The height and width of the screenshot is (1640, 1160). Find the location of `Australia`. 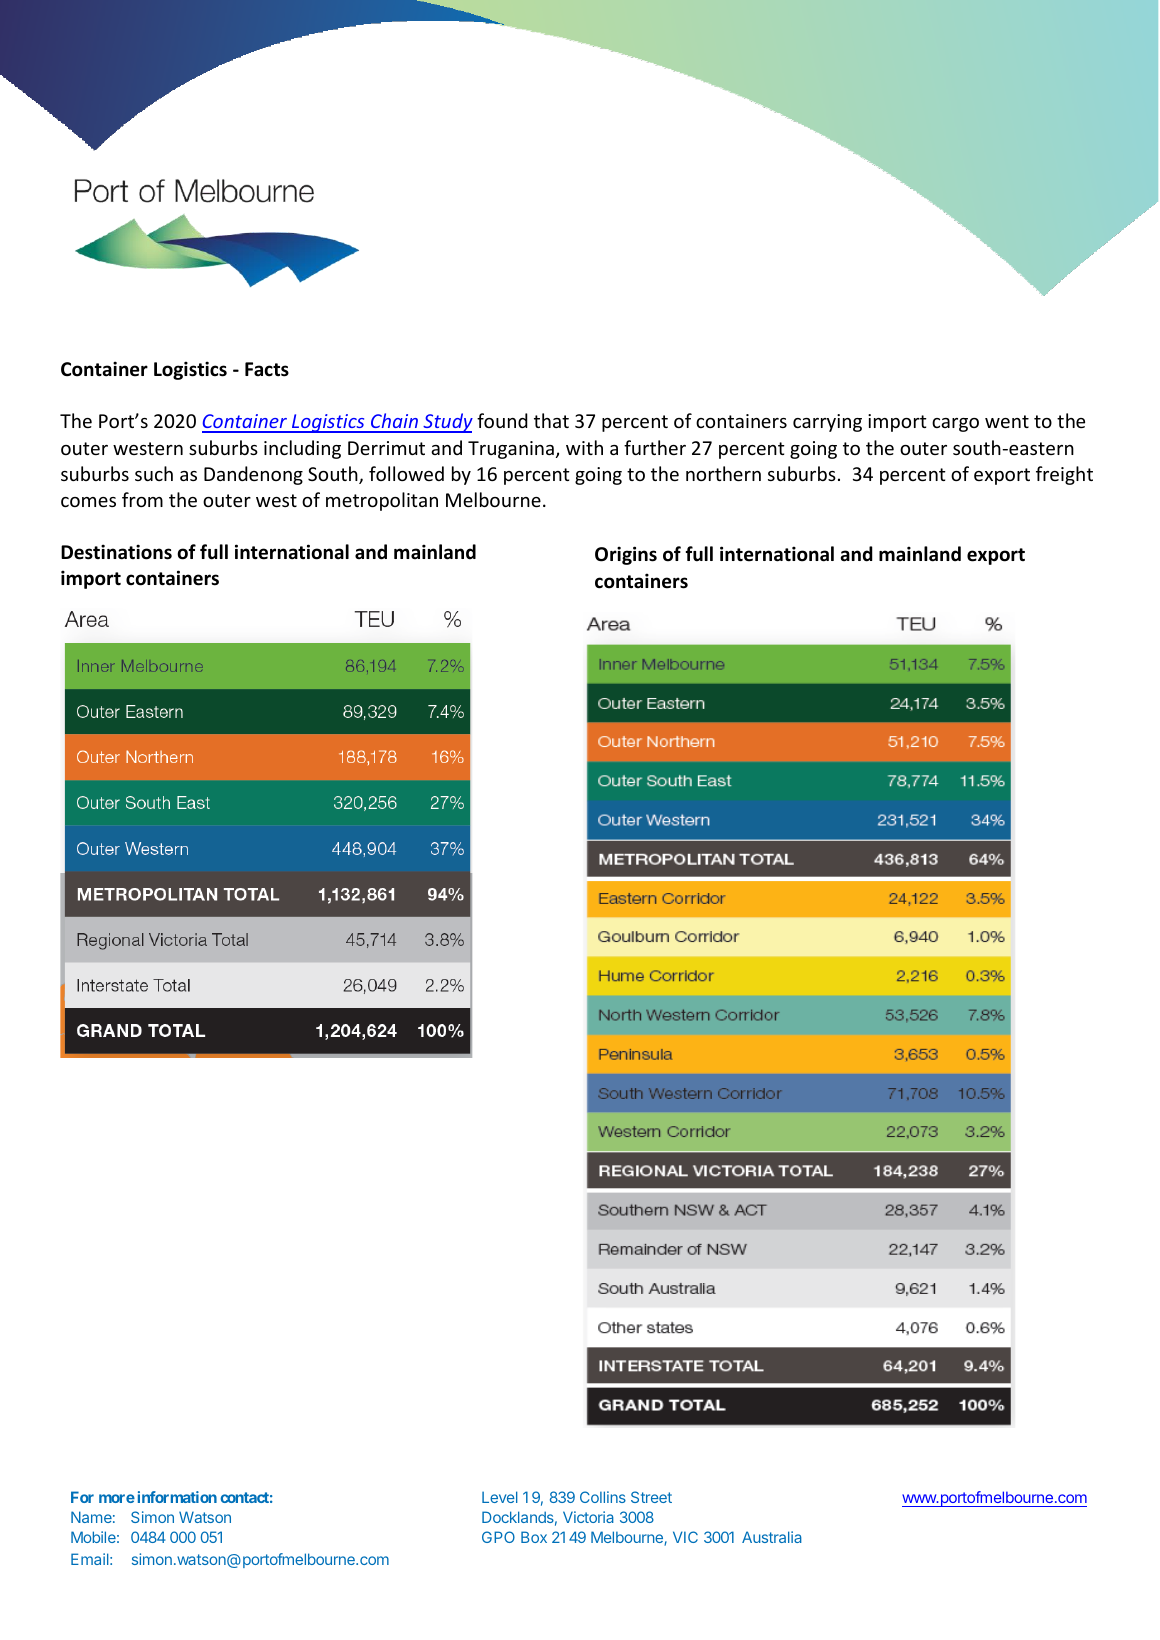

Australia is located at coordinates (772, 1537).
